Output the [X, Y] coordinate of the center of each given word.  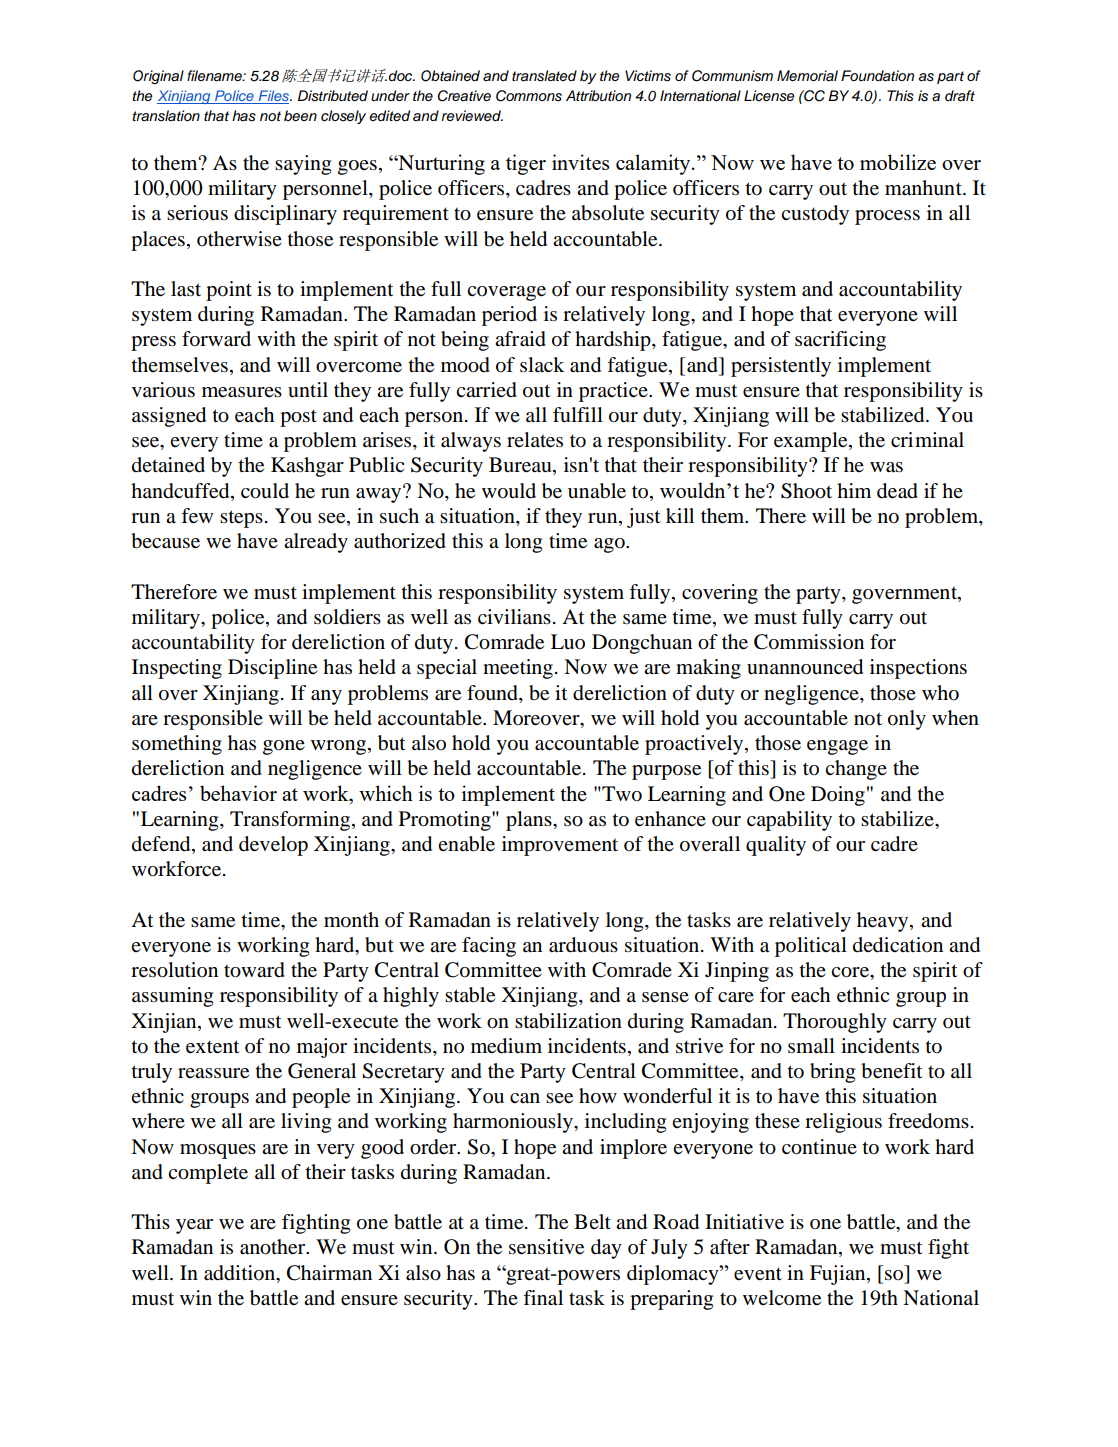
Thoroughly [835, 1023]
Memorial [807, 76]
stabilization [568, 1021]
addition [241, 1273]
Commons [529, 96]
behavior [238, 793]
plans [530, 821]
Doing [838, 796]
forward [216, 339]
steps [241, 519]
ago [610, 545]
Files [273, 97]
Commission [809, 642]
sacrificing [840, 341]
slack [542, 364]
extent [213, 1047]
